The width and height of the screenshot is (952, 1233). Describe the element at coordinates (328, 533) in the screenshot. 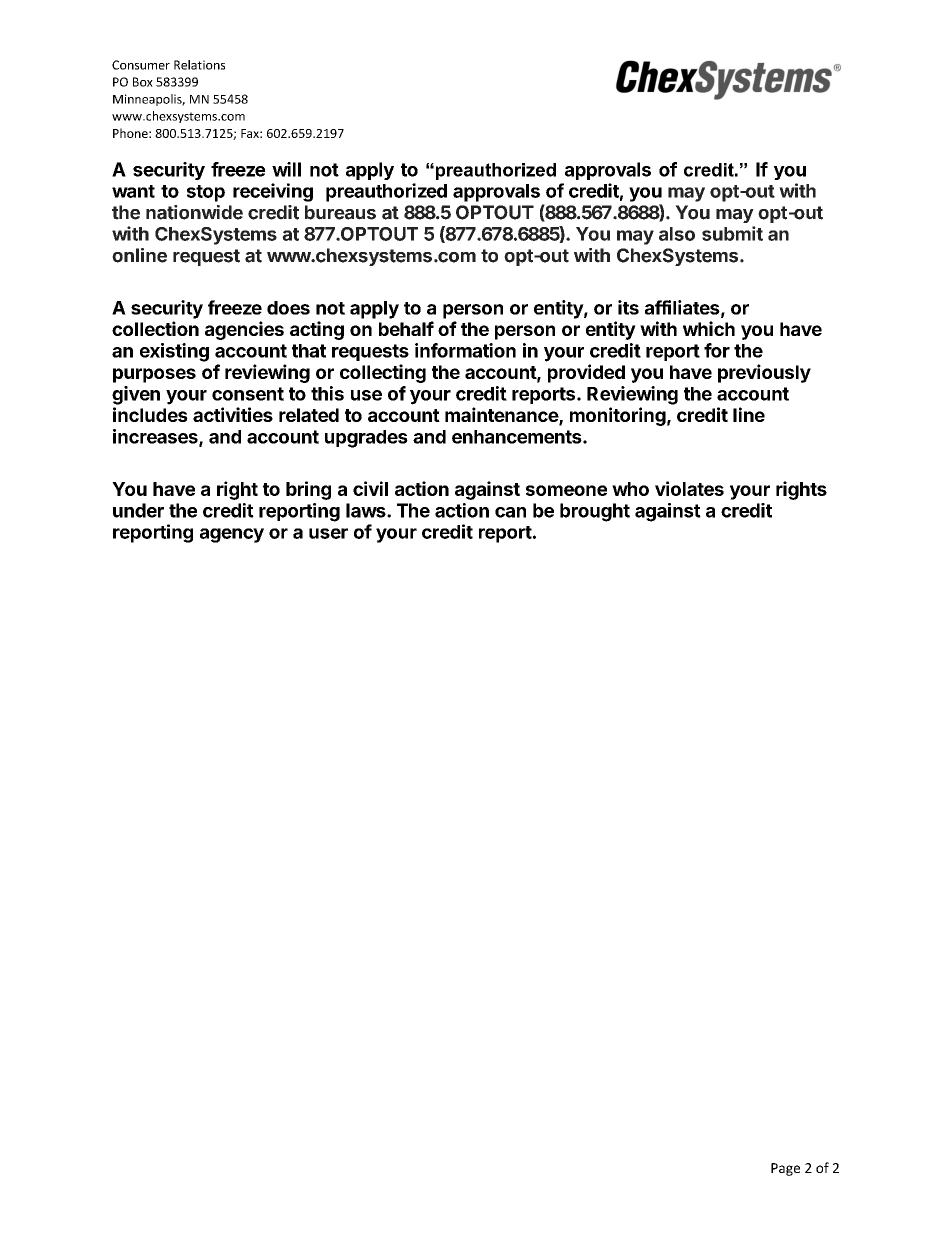

I see `user` at that location.
